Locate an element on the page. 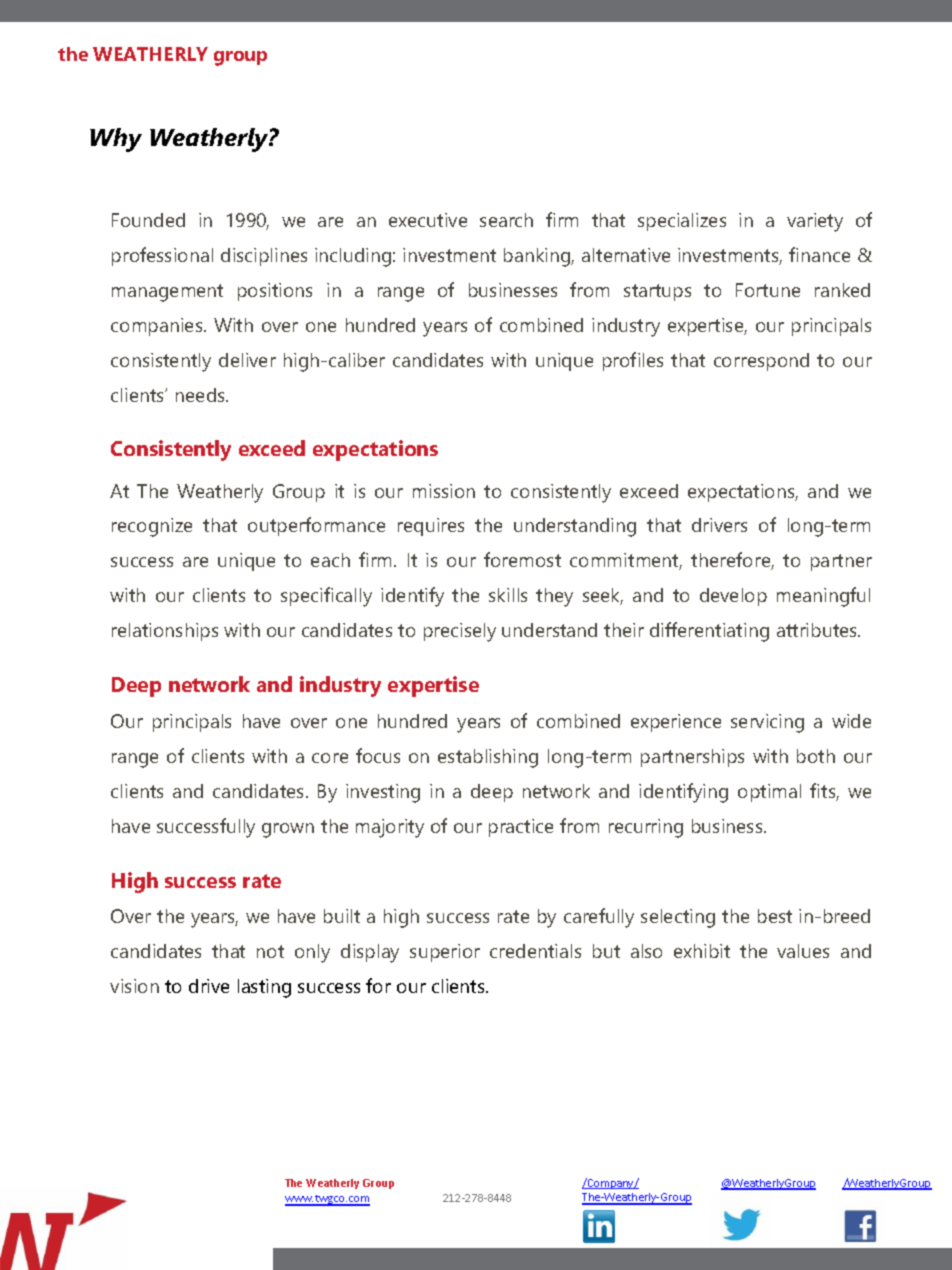 Image resolution: width=952 pixels, height=1270 pixels. not is located at coordinates (270, 951).
